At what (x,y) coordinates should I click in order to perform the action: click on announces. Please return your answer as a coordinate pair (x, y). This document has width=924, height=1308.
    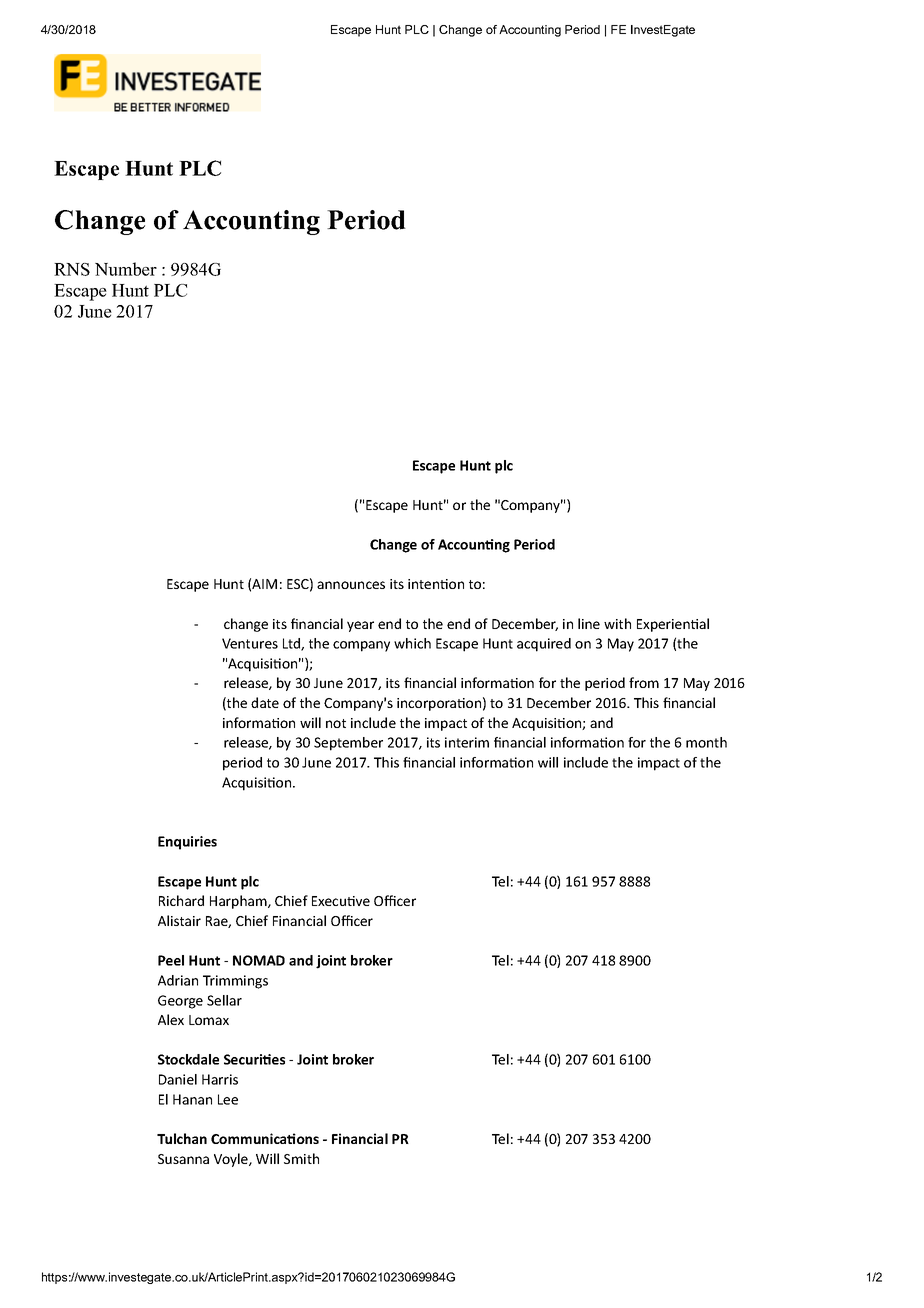
    Looking at the image, I should click on (351, 585).
